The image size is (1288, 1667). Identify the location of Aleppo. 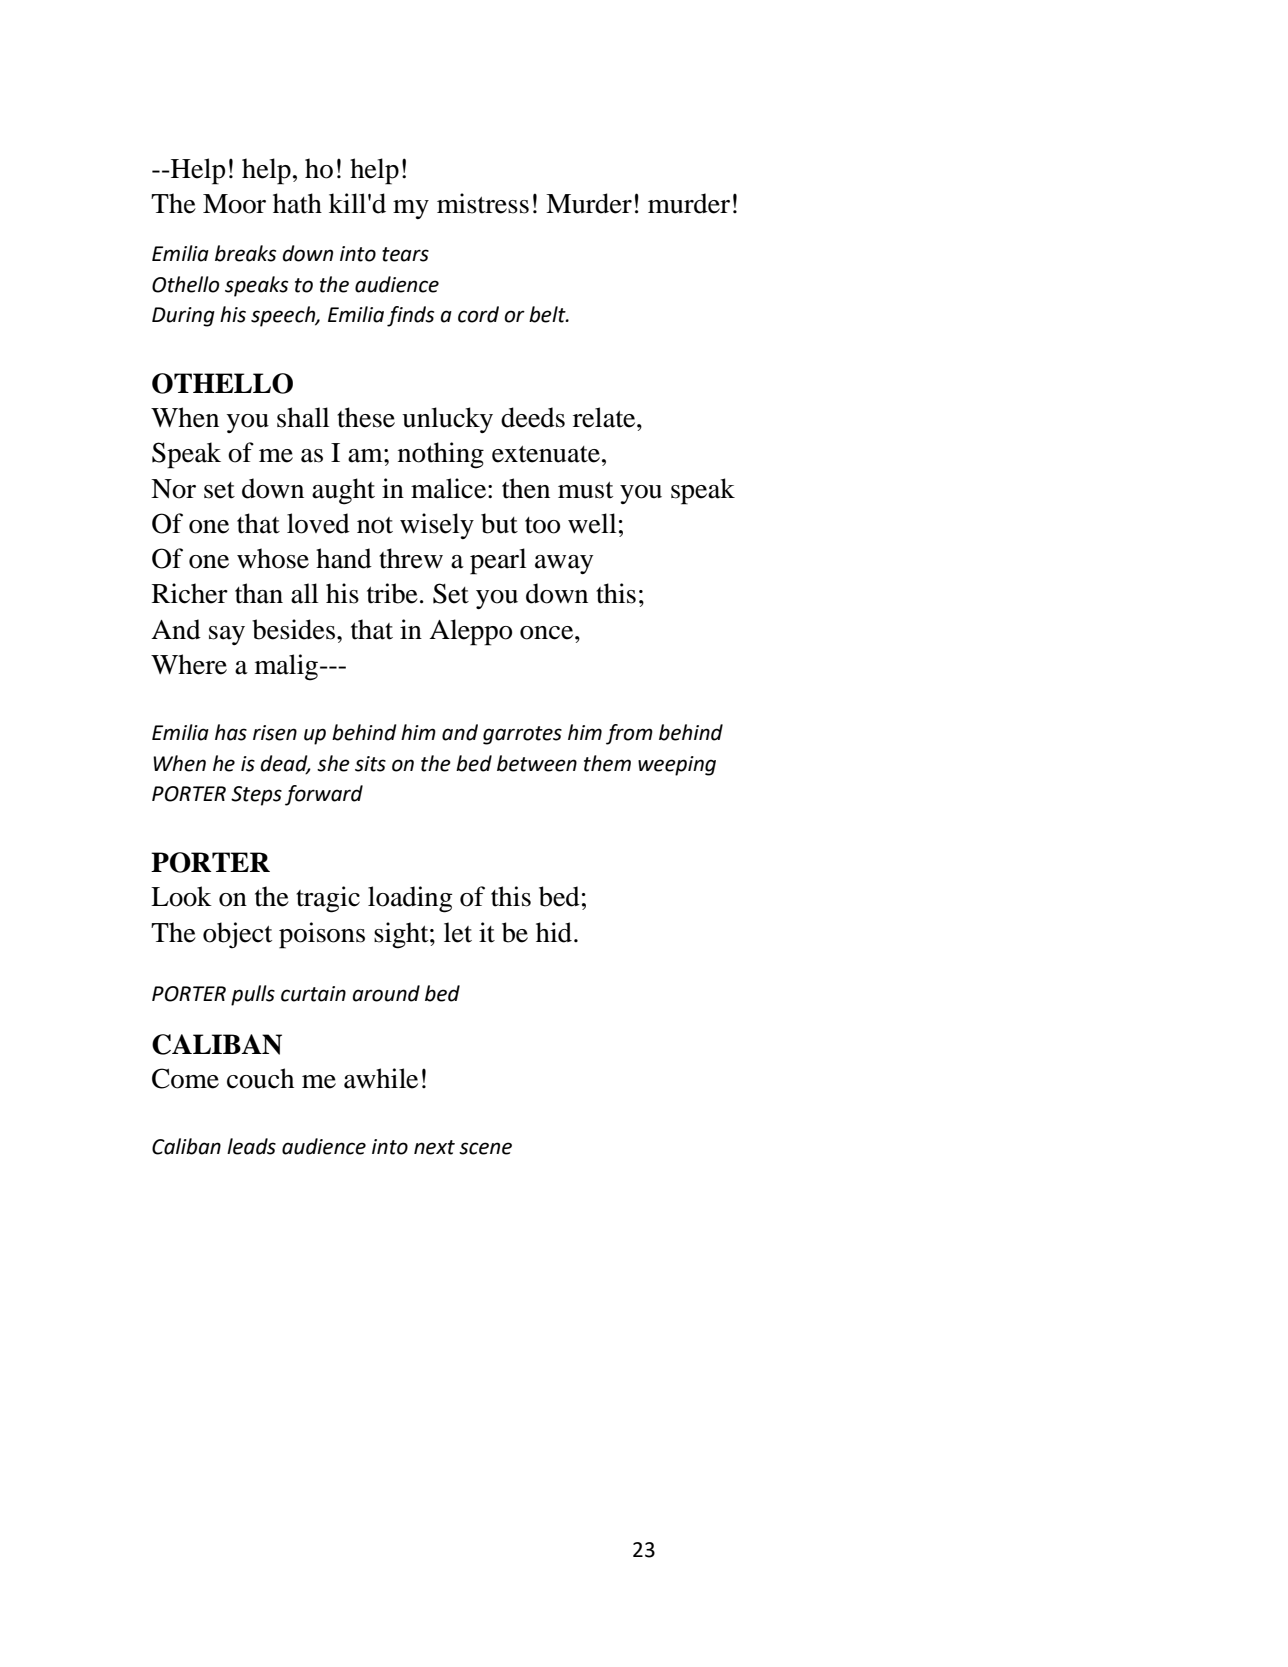
(470, 632).
